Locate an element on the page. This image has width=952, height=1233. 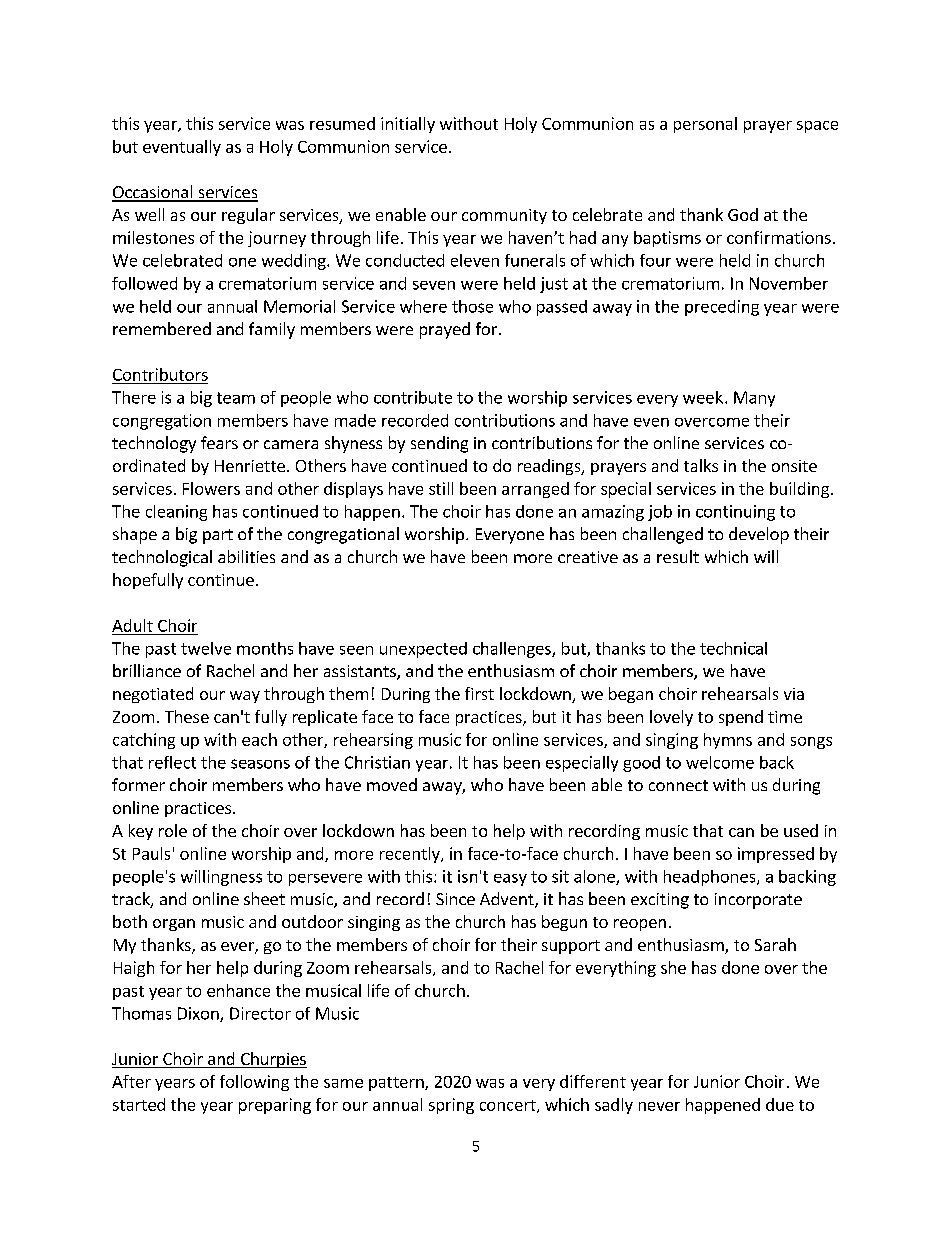
technical is located at coordinates (733, 648).
